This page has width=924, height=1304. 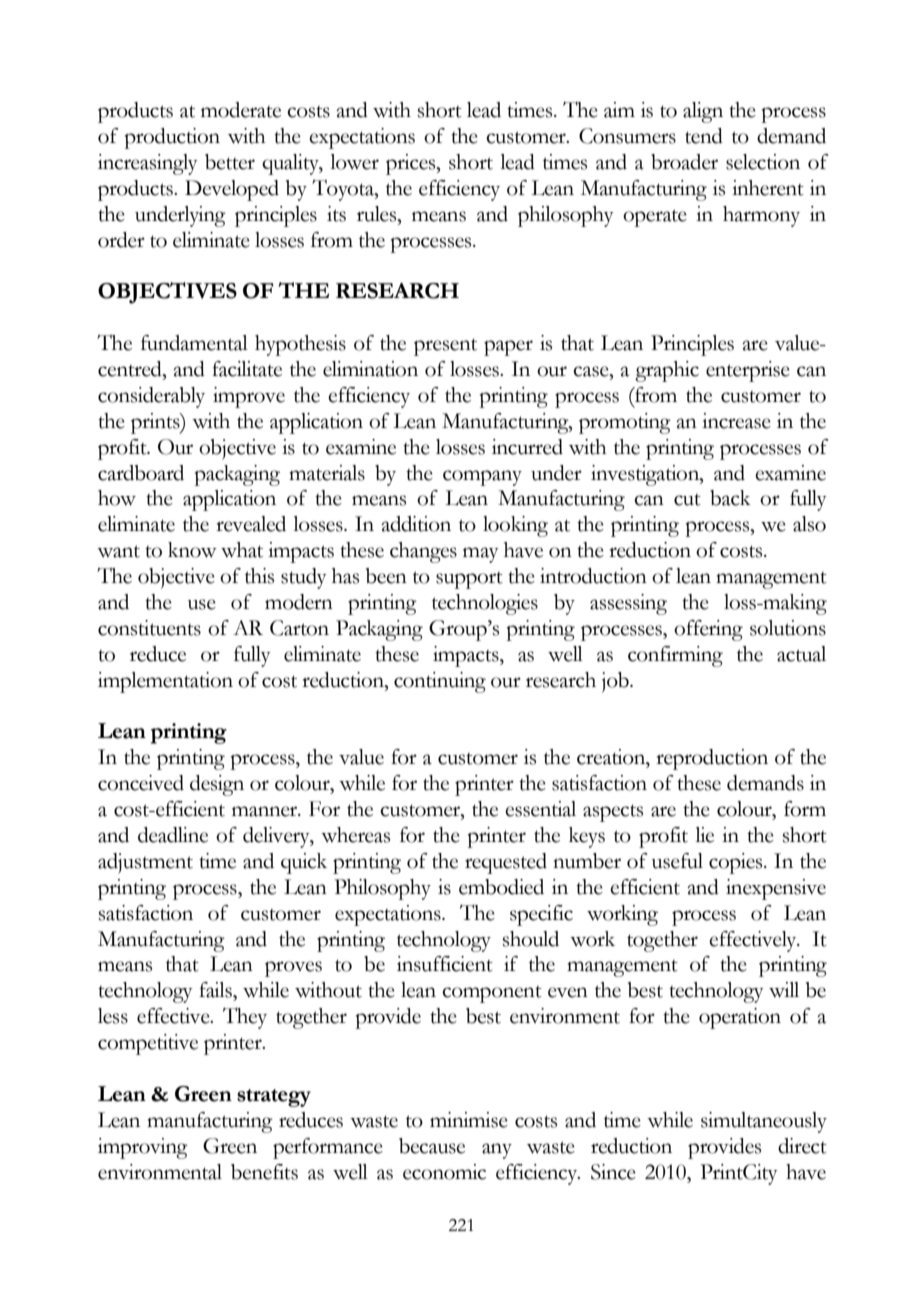 I want to click on insufficient, so click(x=445, y=964).
